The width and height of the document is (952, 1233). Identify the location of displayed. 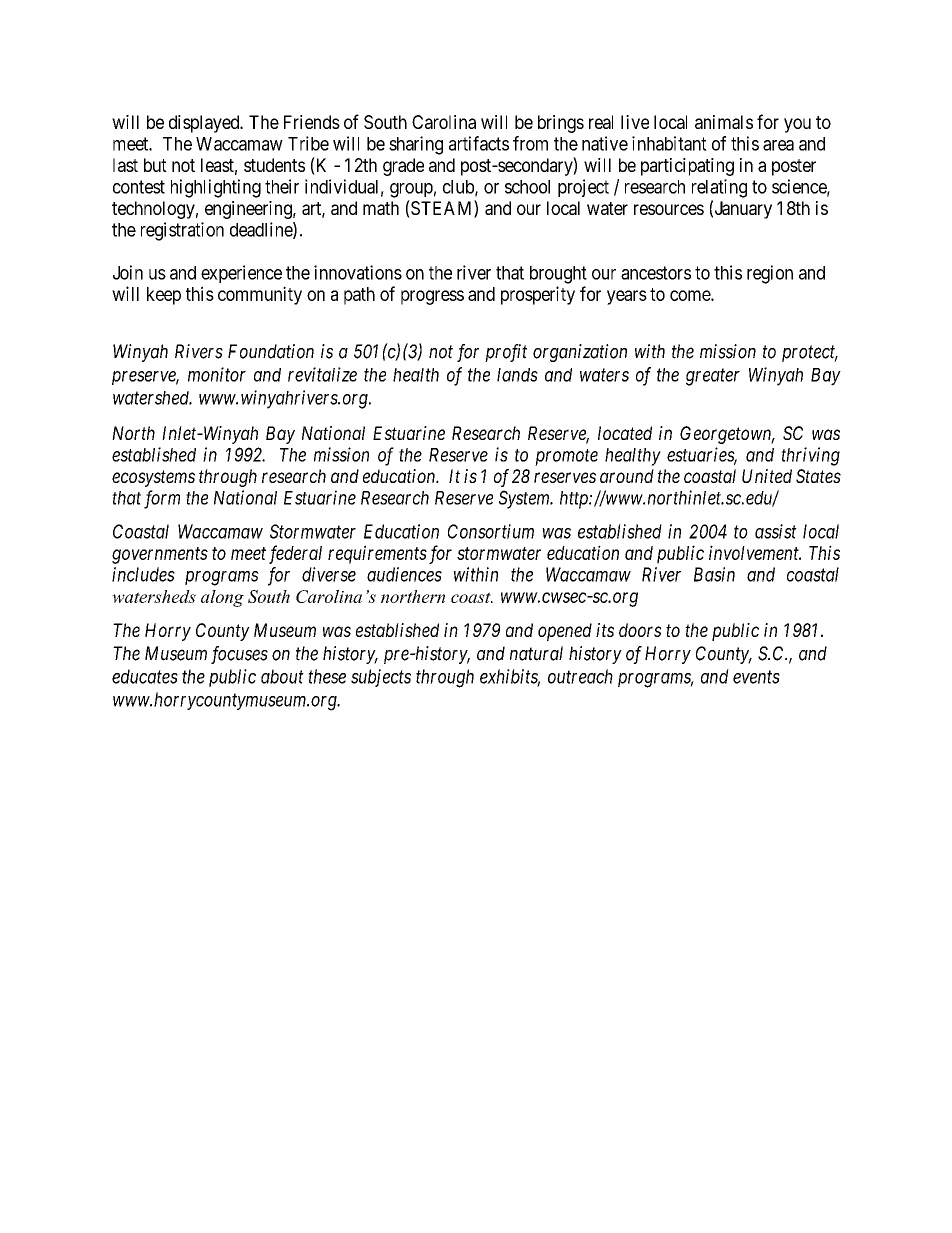
(205, 124).
